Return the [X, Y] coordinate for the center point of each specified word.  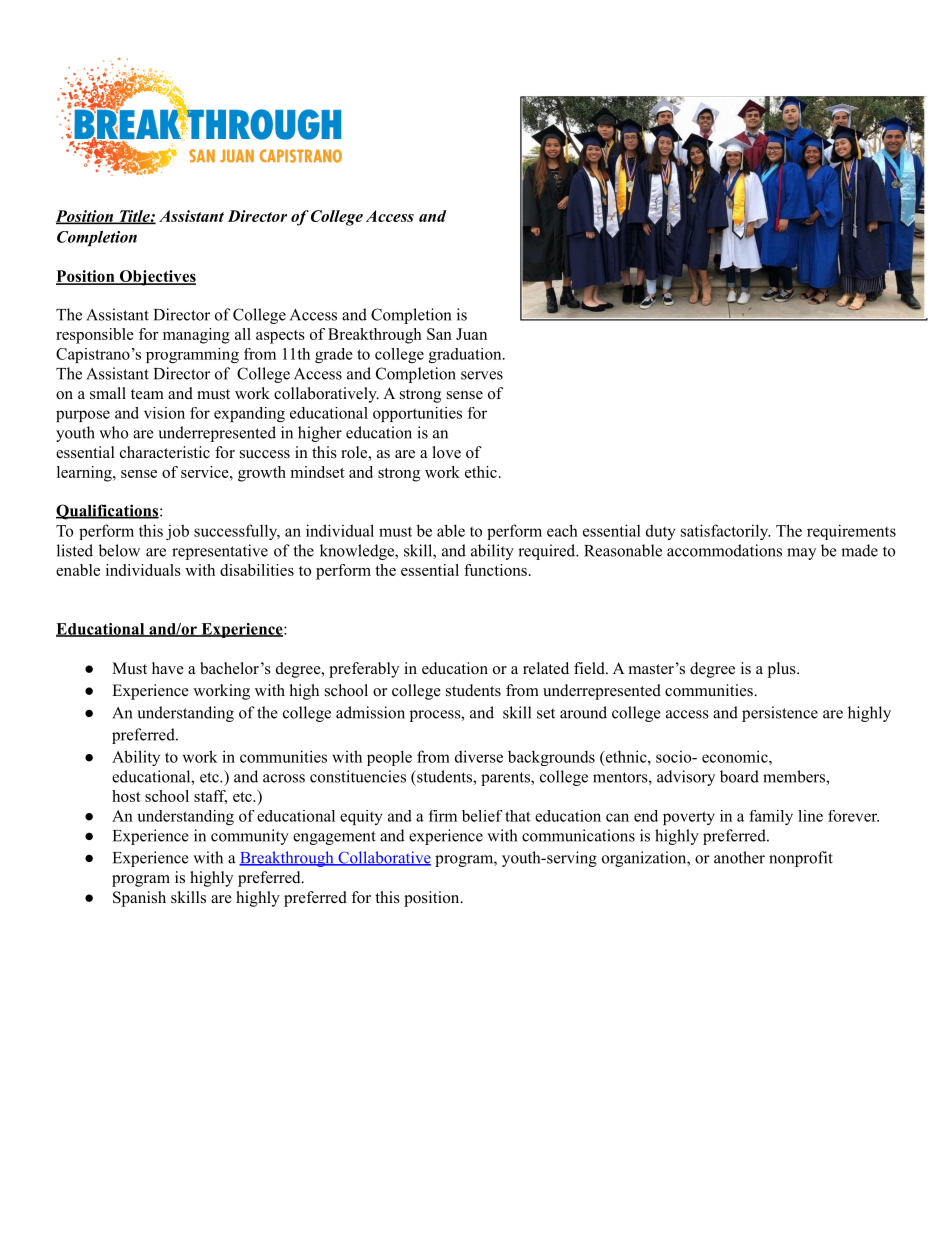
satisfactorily [725, 532]
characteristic [165, 452]
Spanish [139, 899]
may [801, 554]
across [284, 778]
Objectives [156, 278]
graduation [466, 355]
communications [578, 835]
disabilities [257, 570]
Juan [471, 334]
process [436, 716]
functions [495, 570]
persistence [780, 714]
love [447, 452]
